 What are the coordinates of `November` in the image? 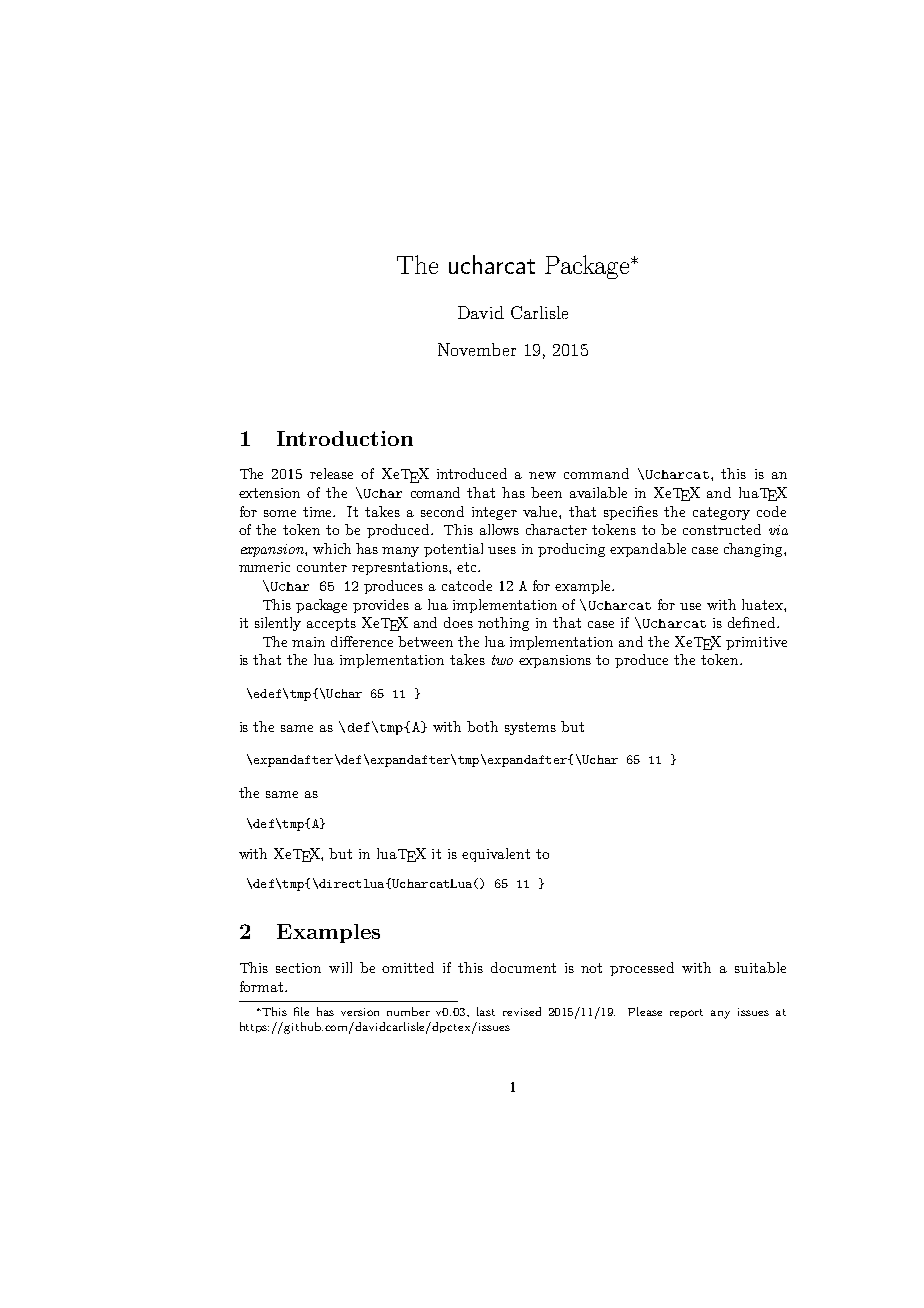 It's located at (477, 349).
